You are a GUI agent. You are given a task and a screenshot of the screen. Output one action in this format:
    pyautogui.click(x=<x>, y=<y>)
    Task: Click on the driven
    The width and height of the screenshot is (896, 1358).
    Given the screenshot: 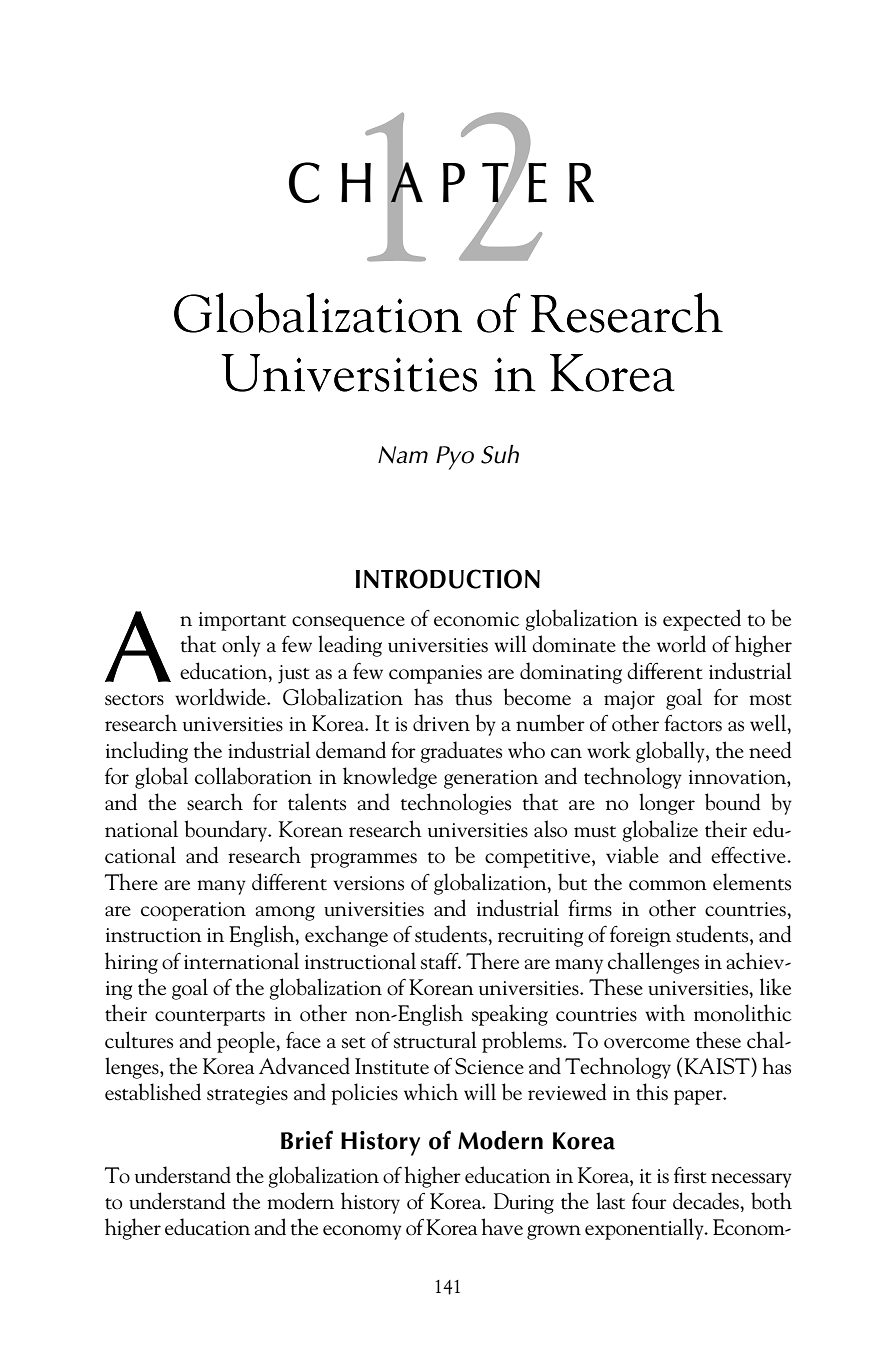 What is the action you would take?
    pyautogui.click(x=441, y=723)
